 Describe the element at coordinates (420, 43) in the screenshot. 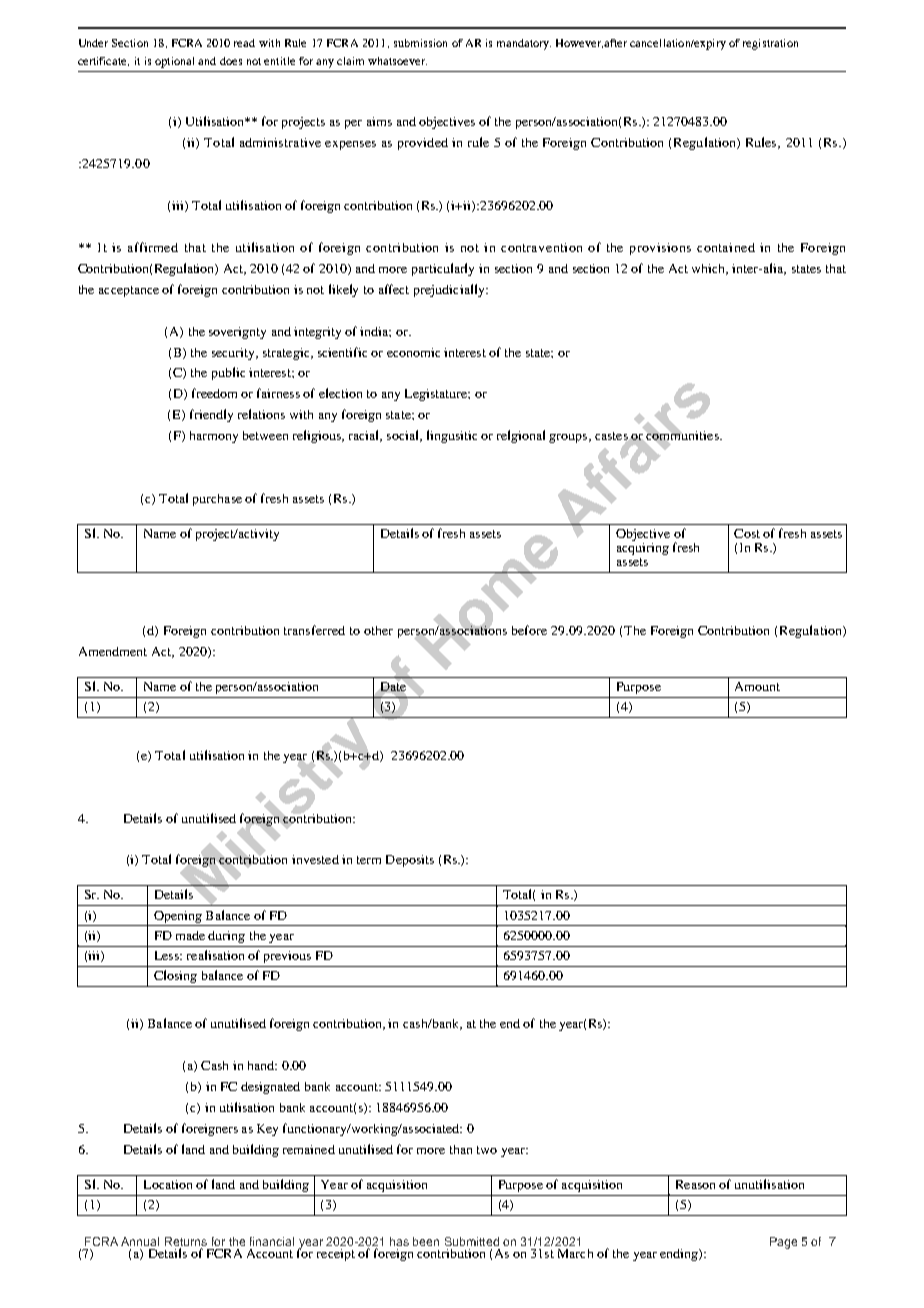

I see `submission` at that location.
